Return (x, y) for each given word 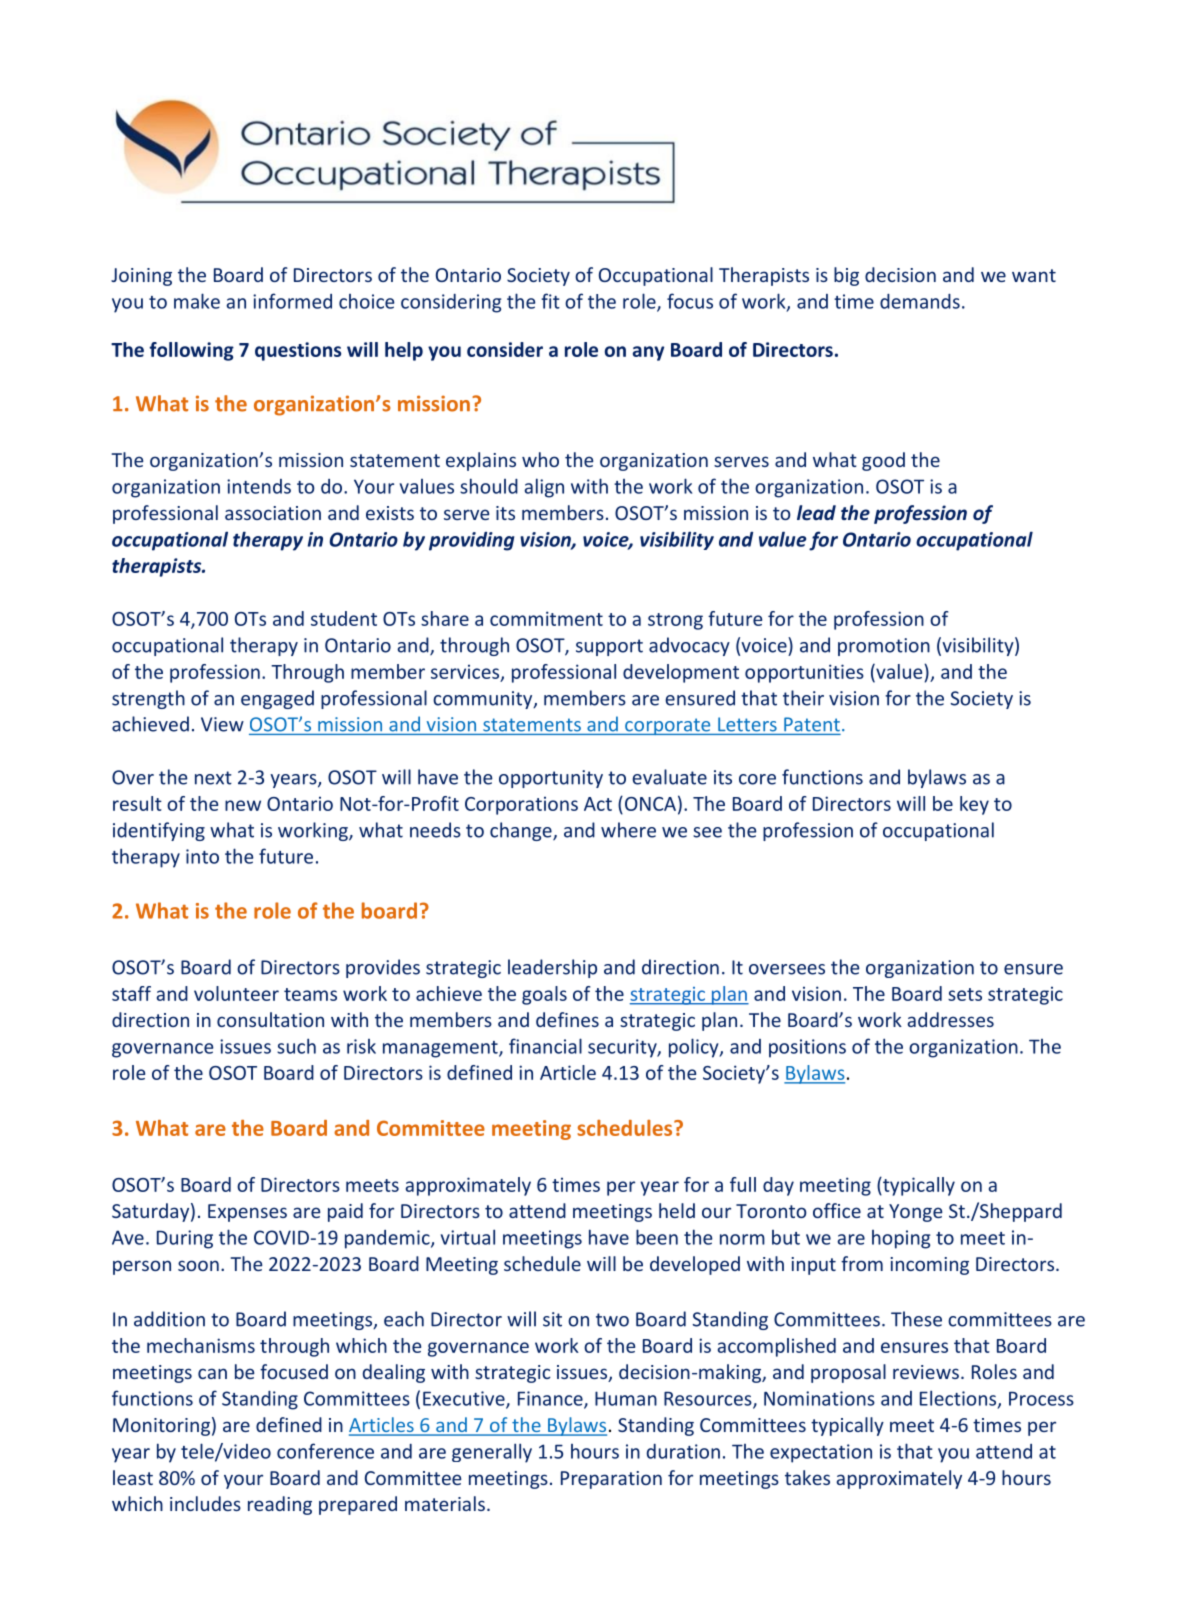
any (648, 353)
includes (205, 1503)
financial (545, 1046)
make (197, 301)
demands (920, 301)
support (609, 647)
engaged (277, 699)
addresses (950, 1019)
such (296, 1046)
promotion (884, 647)
